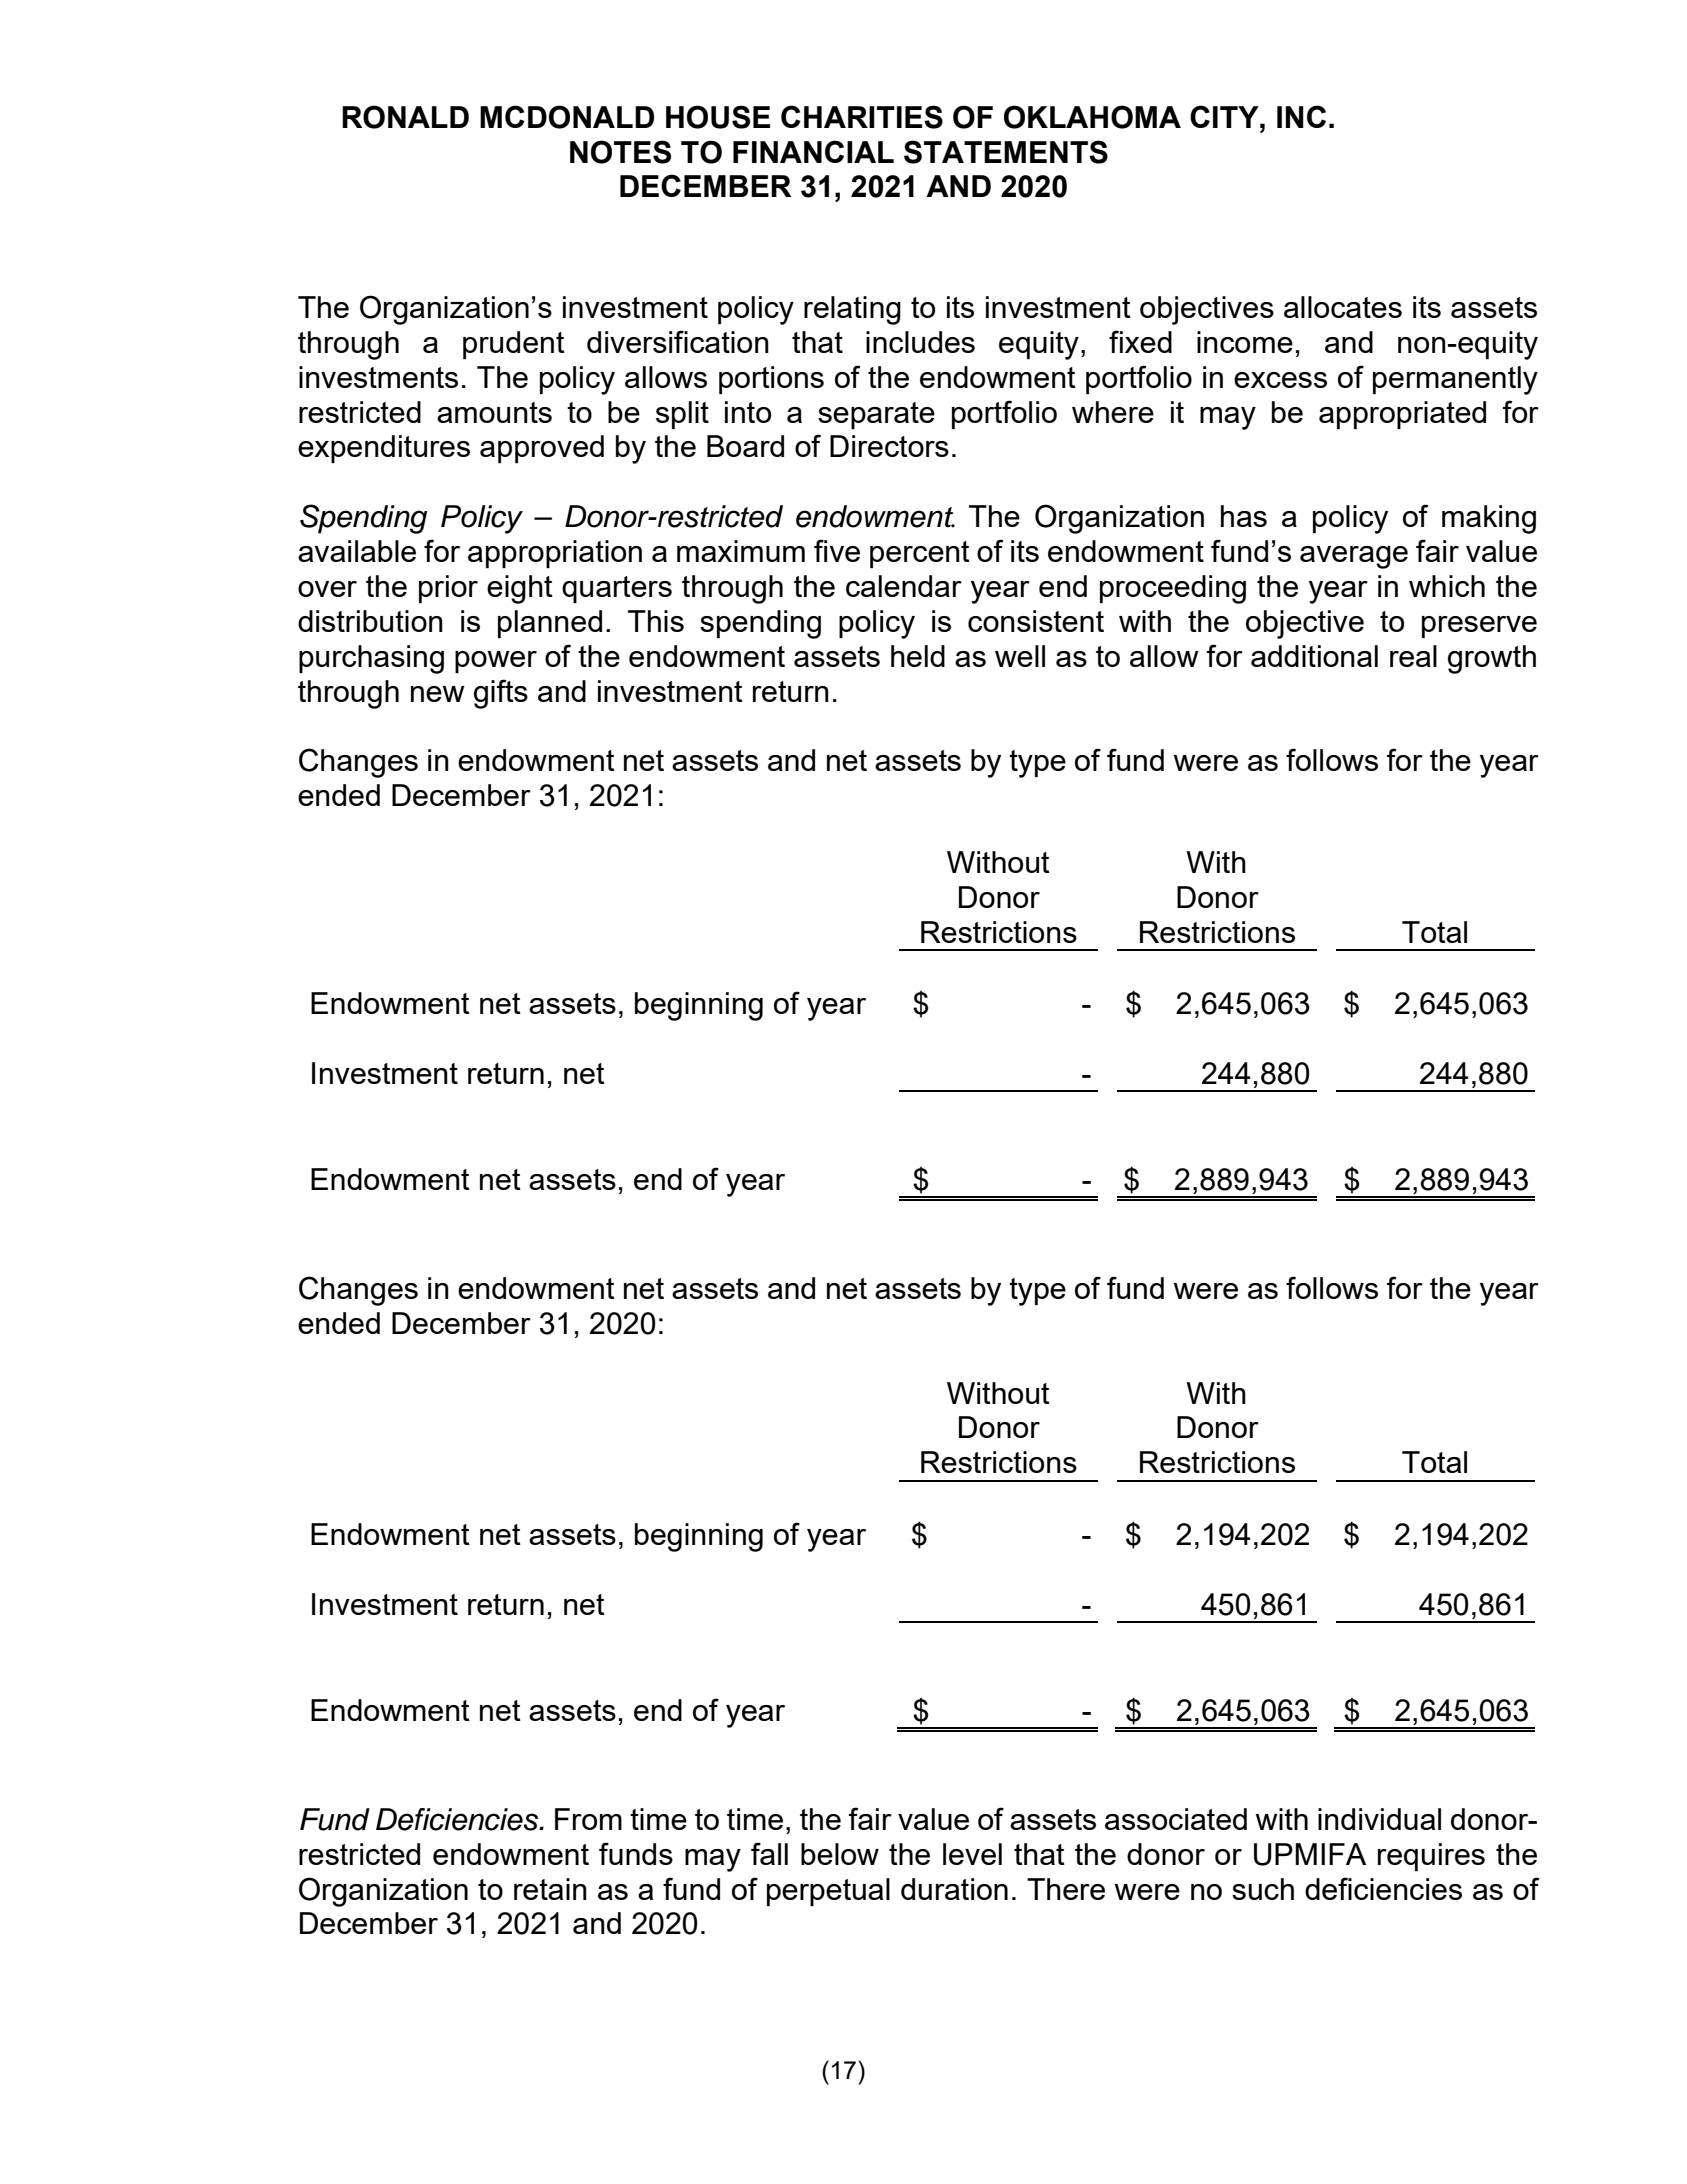 This screenshot has width=1687, height=2184. Describe the element at coordinates (550, 1889) in the screenshot. I see `retain` at that location.
